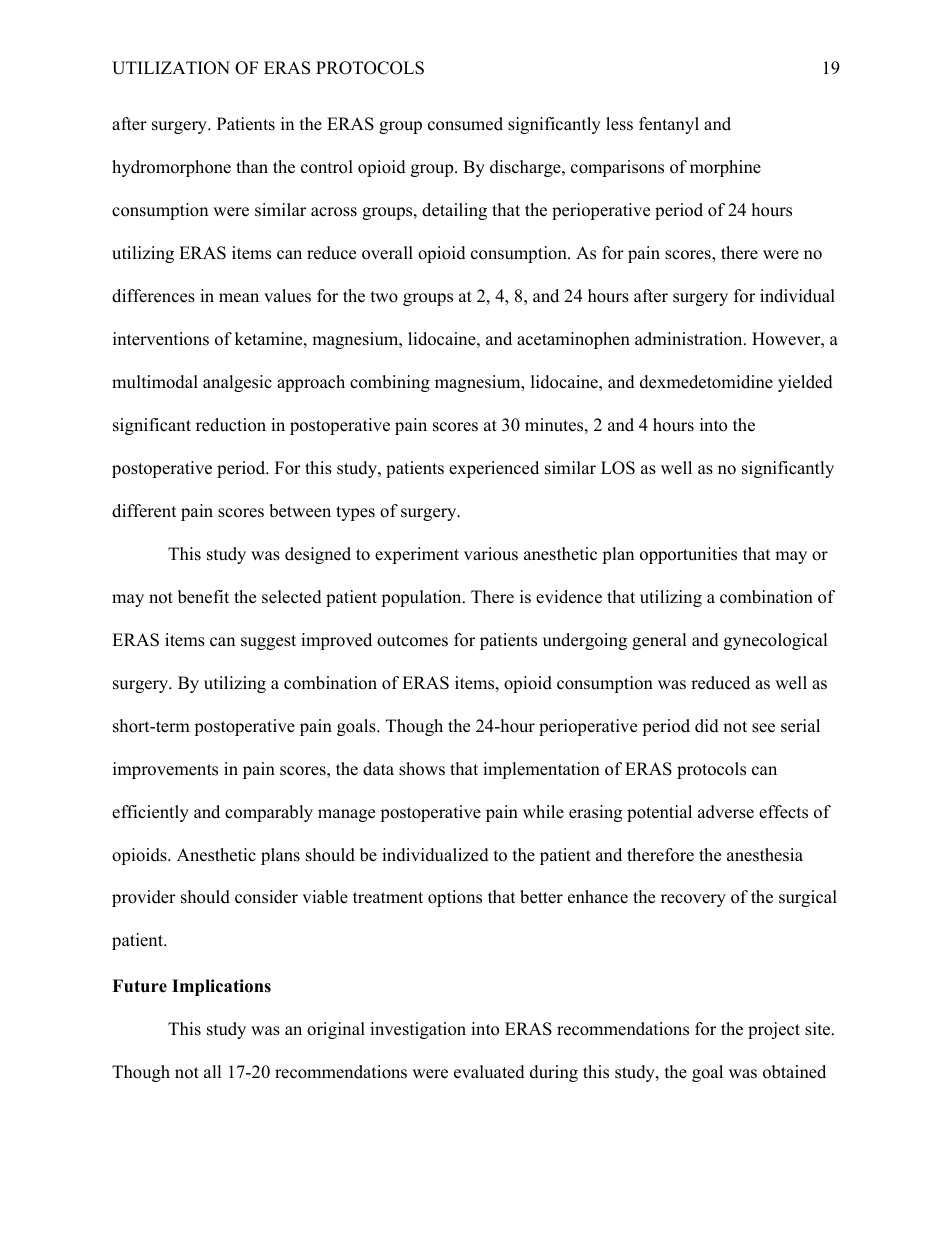 The width and height of the page is (952, 1233). What do you see at coordinates (688, 555) in the page?
I see `opportunities` at bounding box center [688, 555].
